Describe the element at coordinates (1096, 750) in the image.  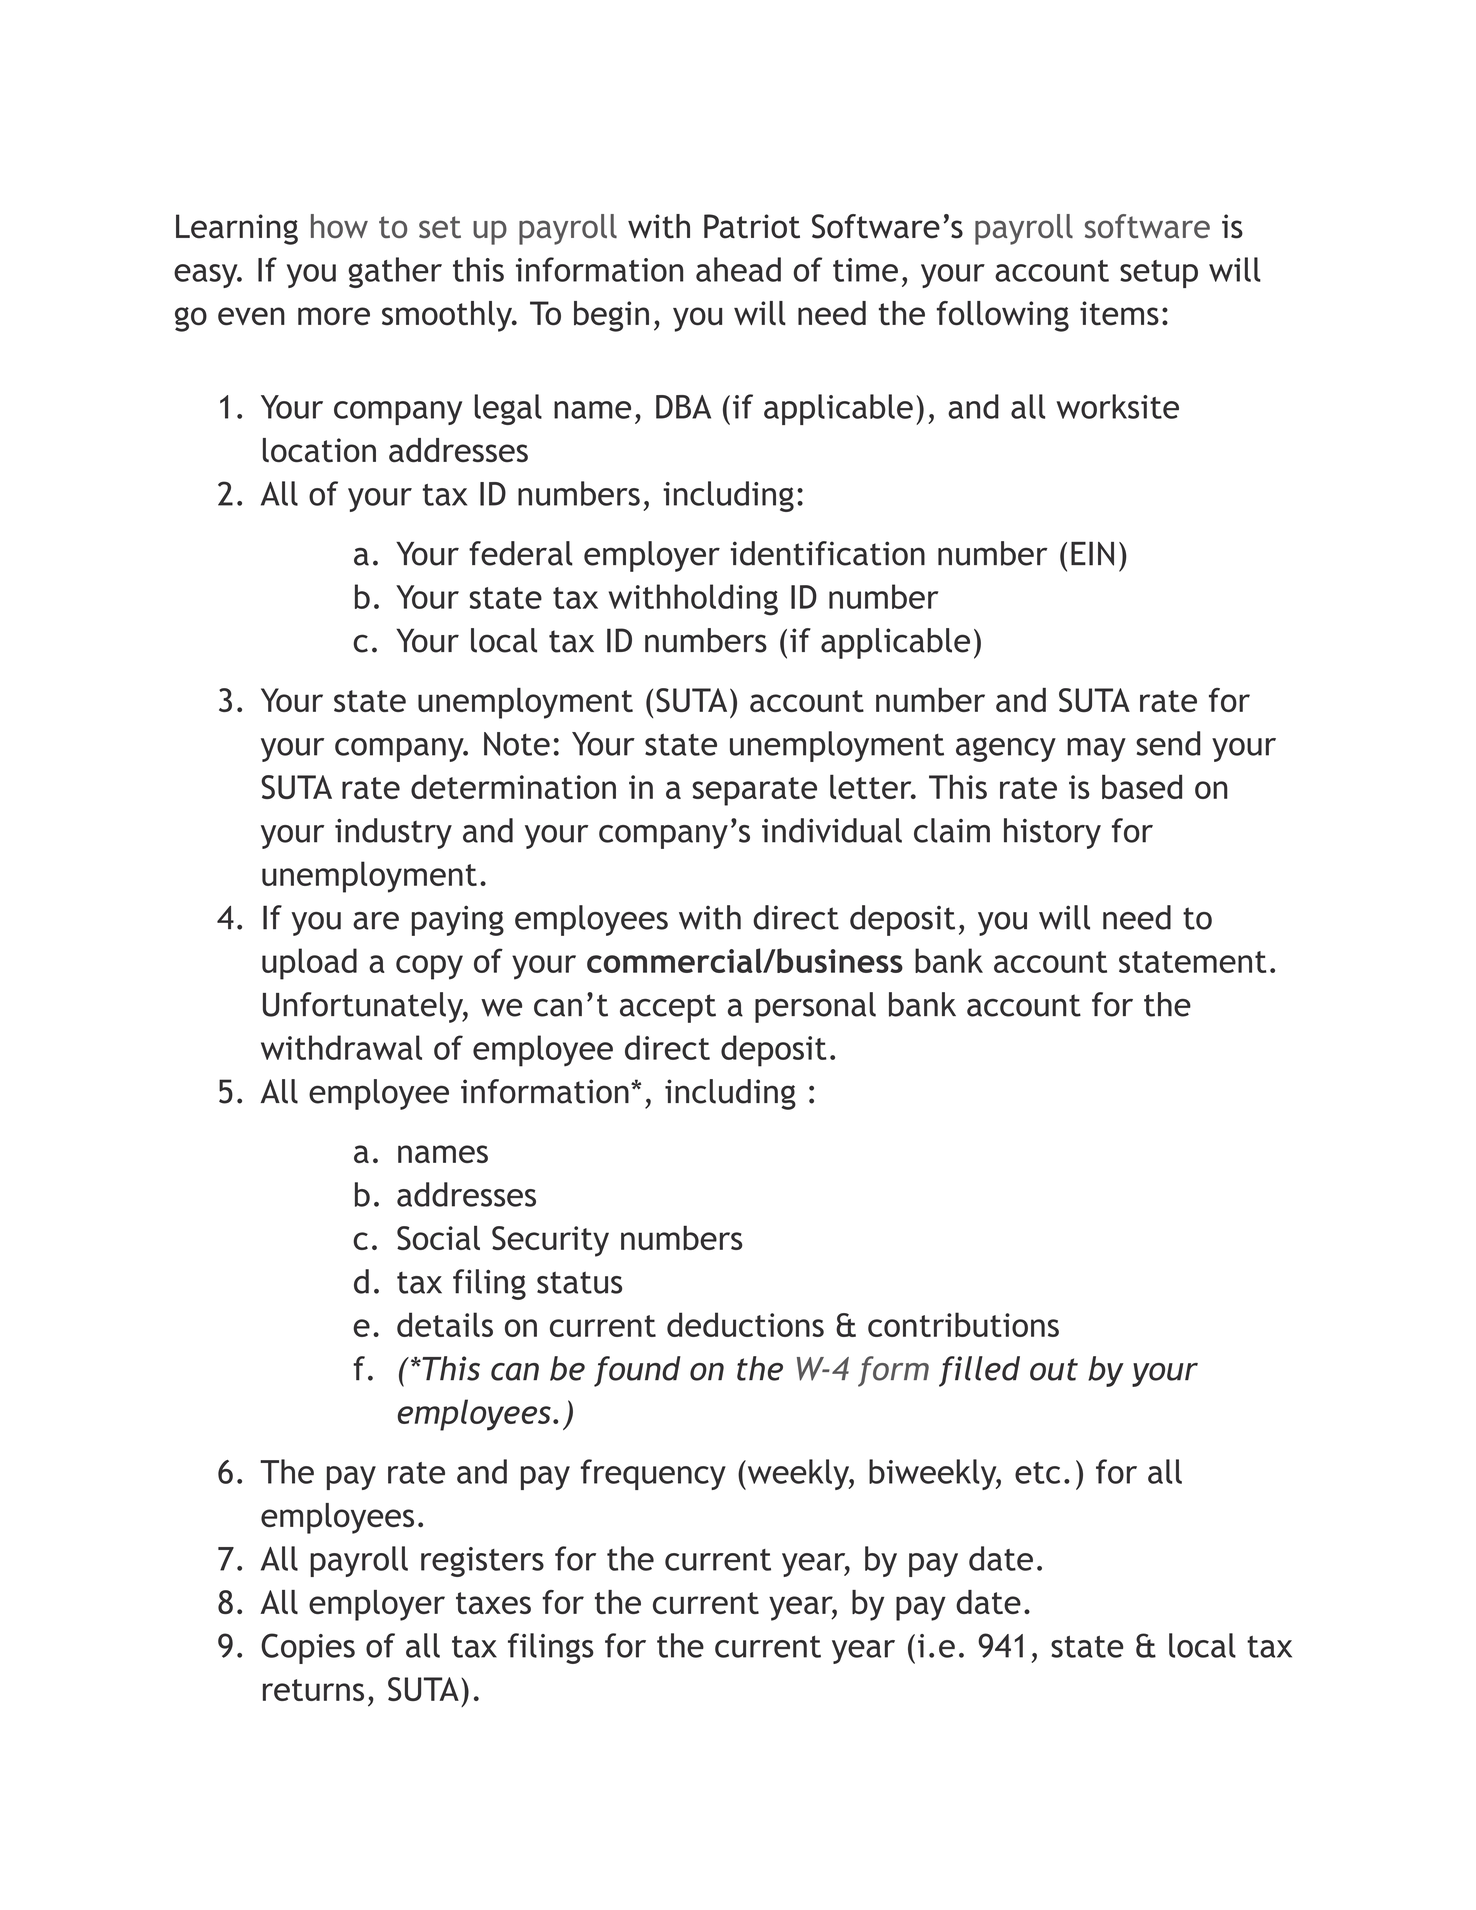
I see `may` at that location.
